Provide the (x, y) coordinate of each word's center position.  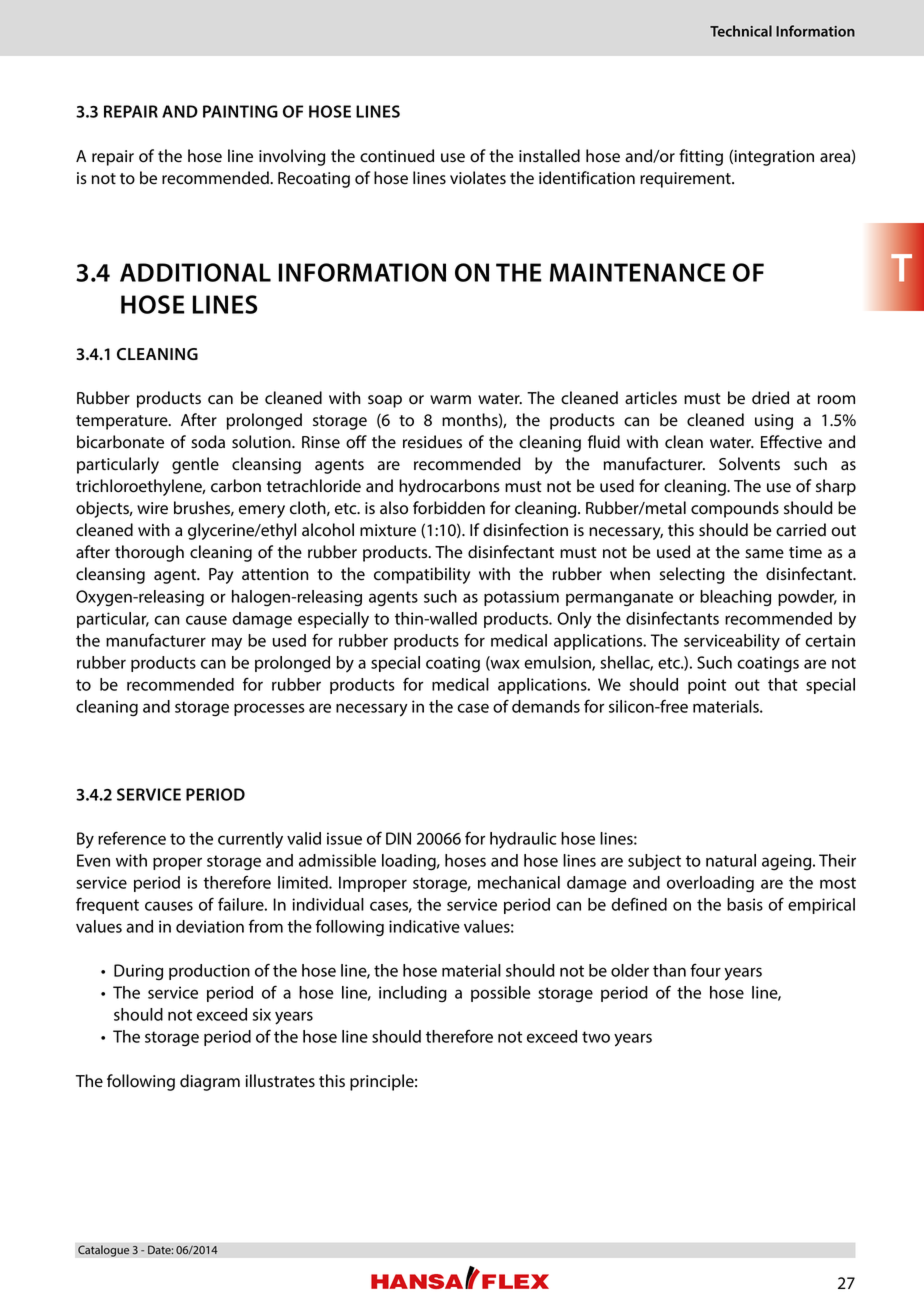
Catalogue (104, 1251)
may (227, 644)
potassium (521, 598)
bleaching (735, 598)
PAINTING (240, 111)
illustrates (280, 1081)
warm (450, 400)
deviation (210, 926)
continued (397, 156)
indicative (424, 926)
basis (745, 904)
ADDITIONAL (195, 272)
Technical (741, 31)
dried (770, 398)
